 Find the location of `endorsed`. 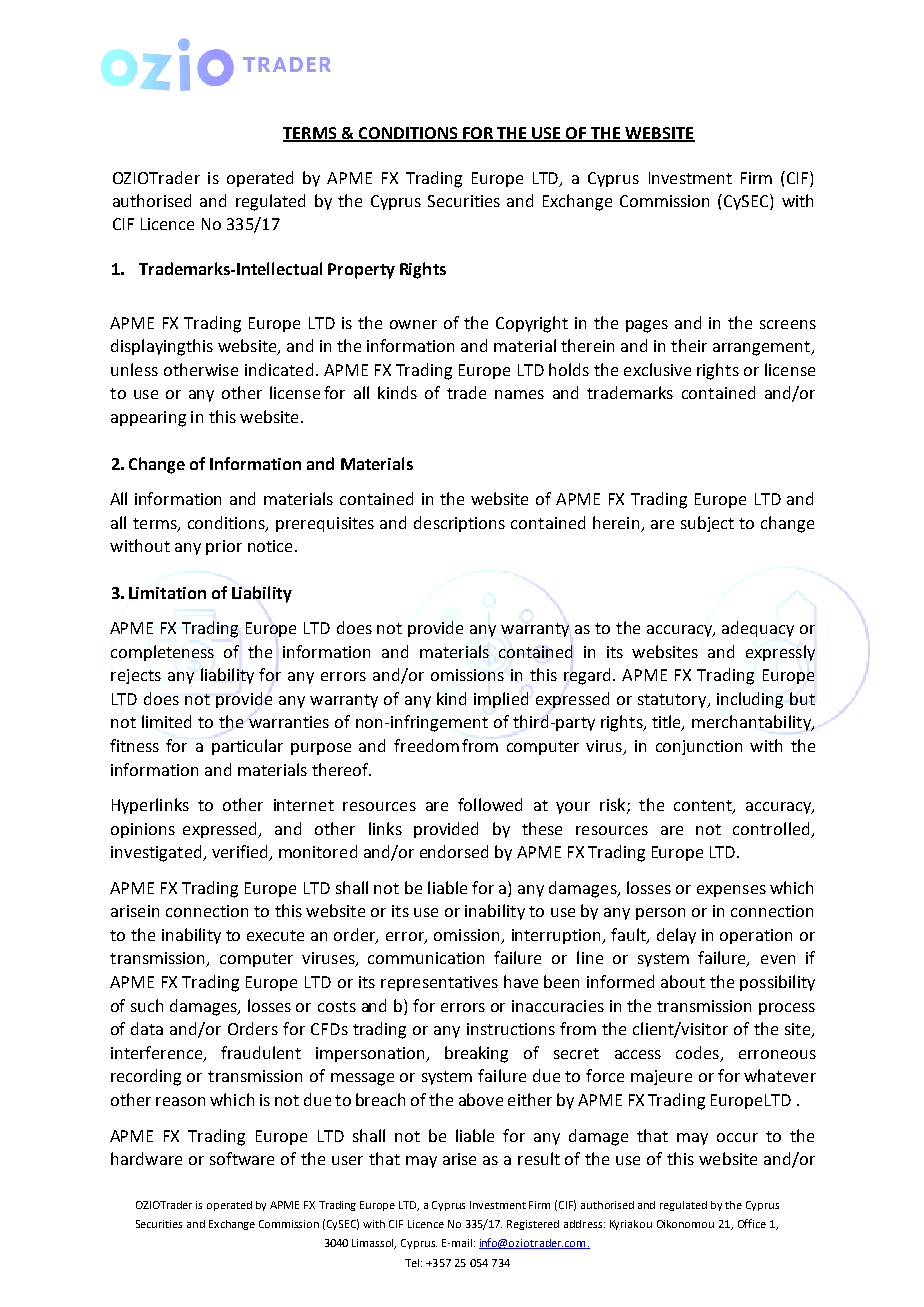

endorsed is located at coordinates (454, 851).
